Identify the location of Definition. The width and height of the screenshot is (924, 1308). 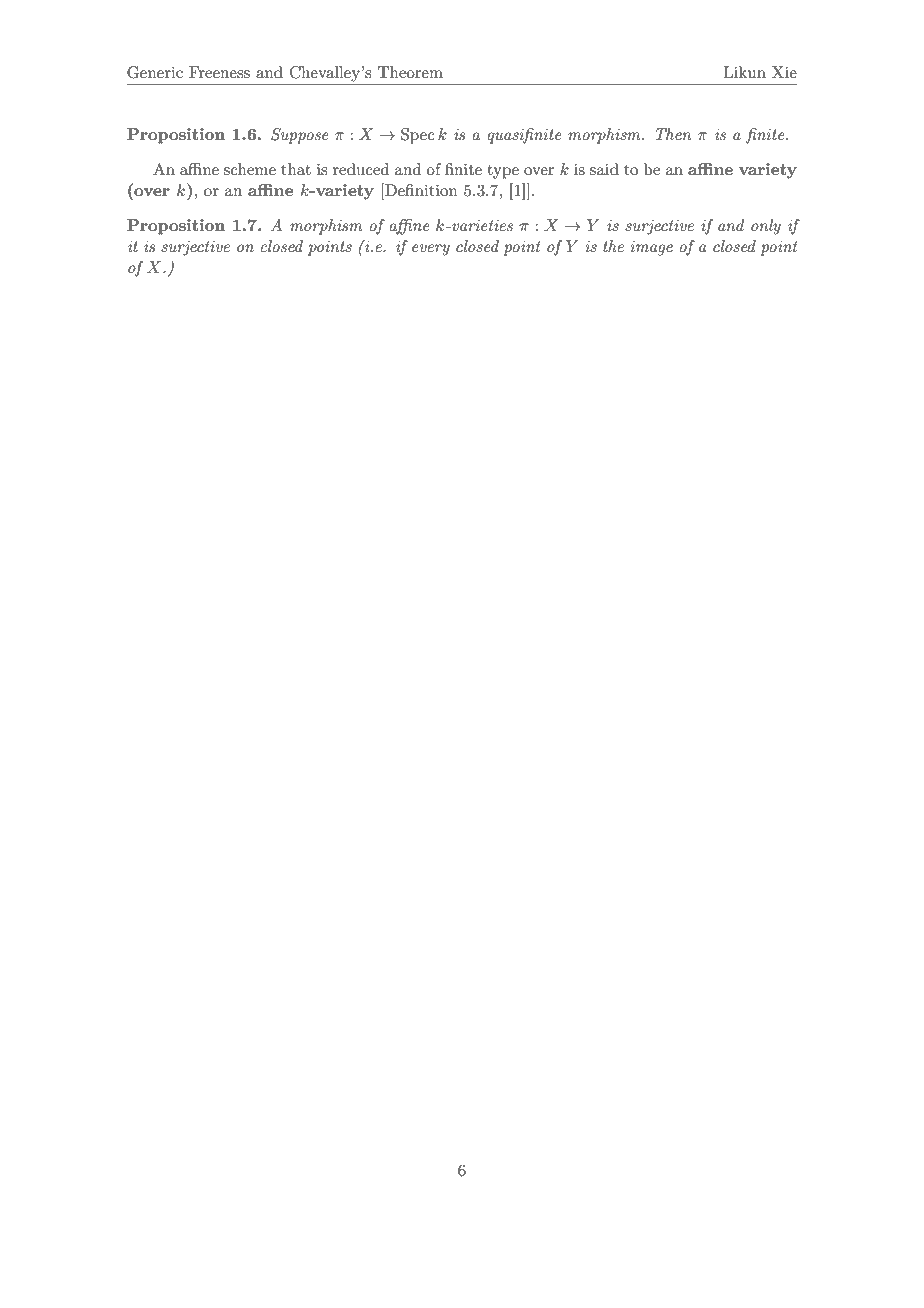
(420, 189).
